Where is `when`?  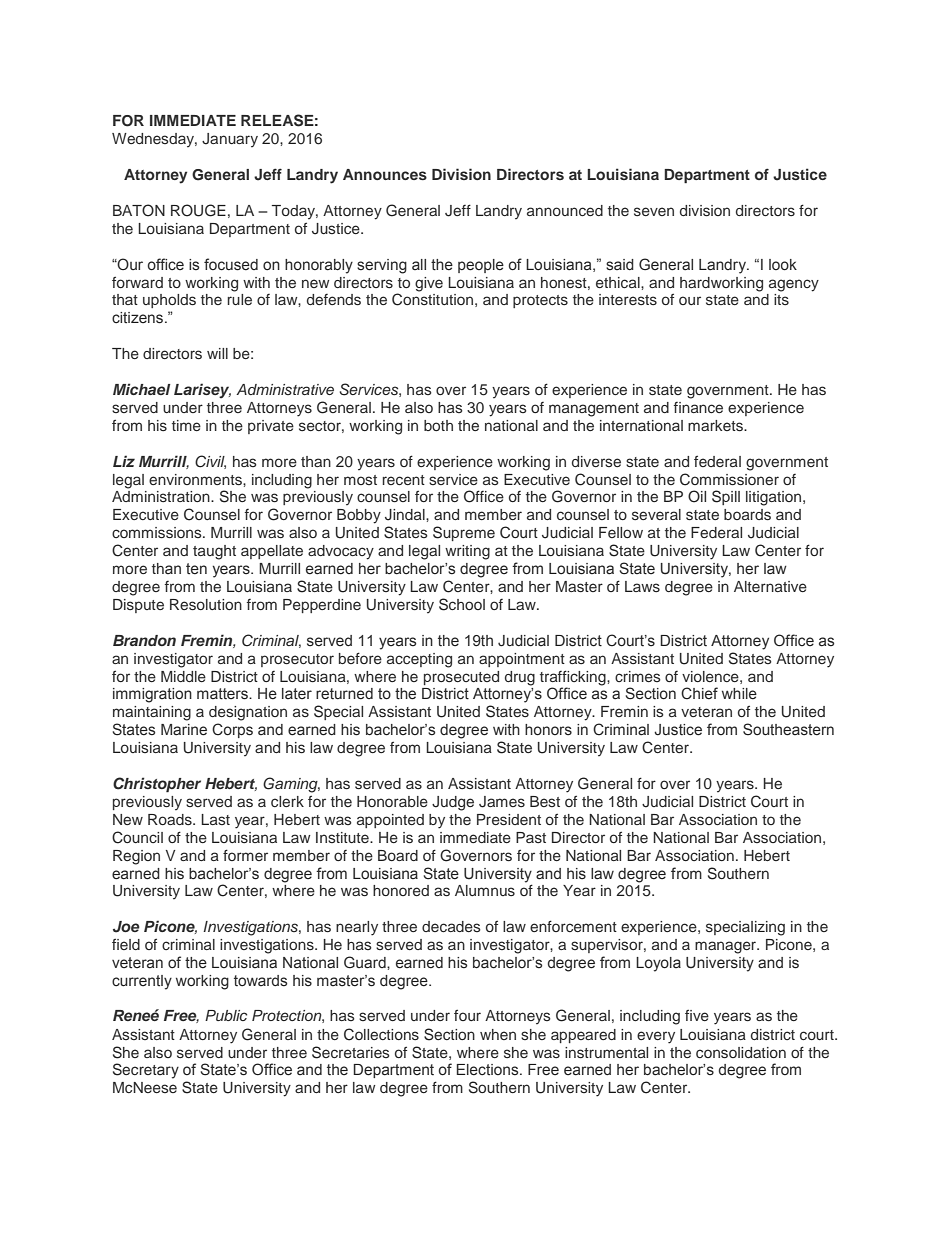 when is located at coordinates (498, 1034).
